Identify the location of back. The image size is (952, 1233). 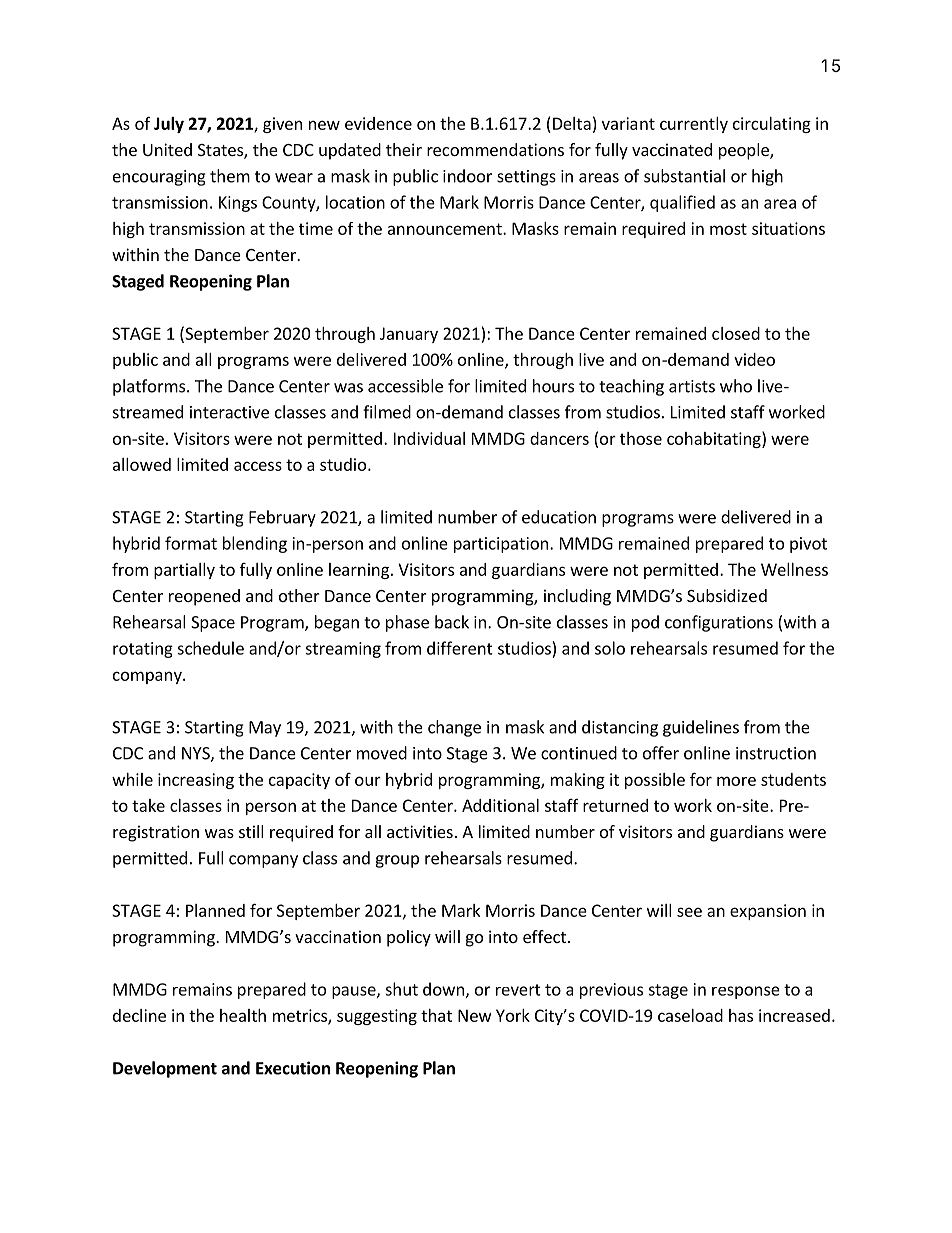
(452, 622).
